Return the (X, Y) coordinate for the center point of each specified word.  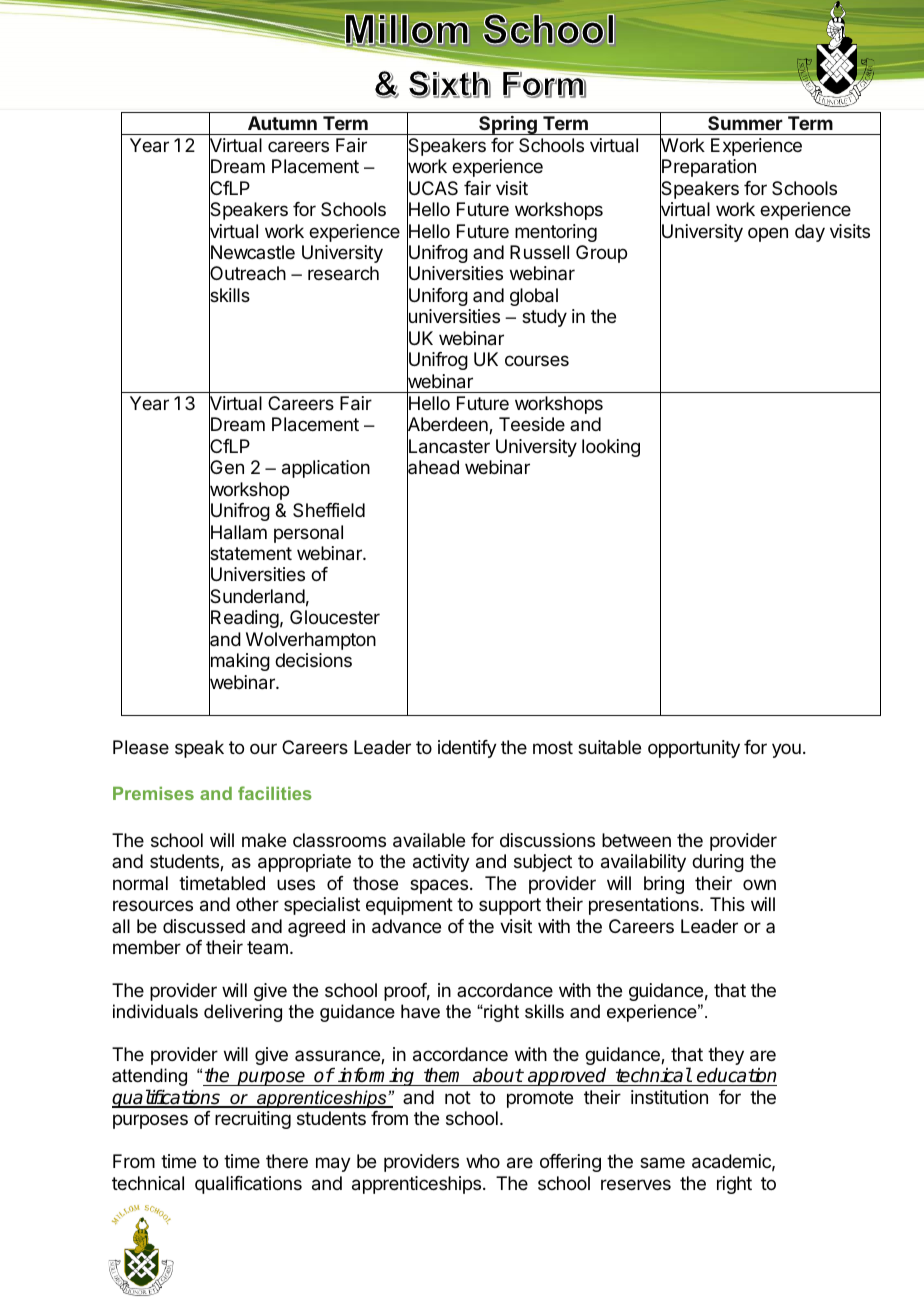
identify (467, 749)
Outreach (247, 274)
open (768, 234)
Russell (539, 252)
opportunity (694, 749)
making (239, 663)
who (483, 1161)
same (662, 1162)
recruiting (253, 1120)
